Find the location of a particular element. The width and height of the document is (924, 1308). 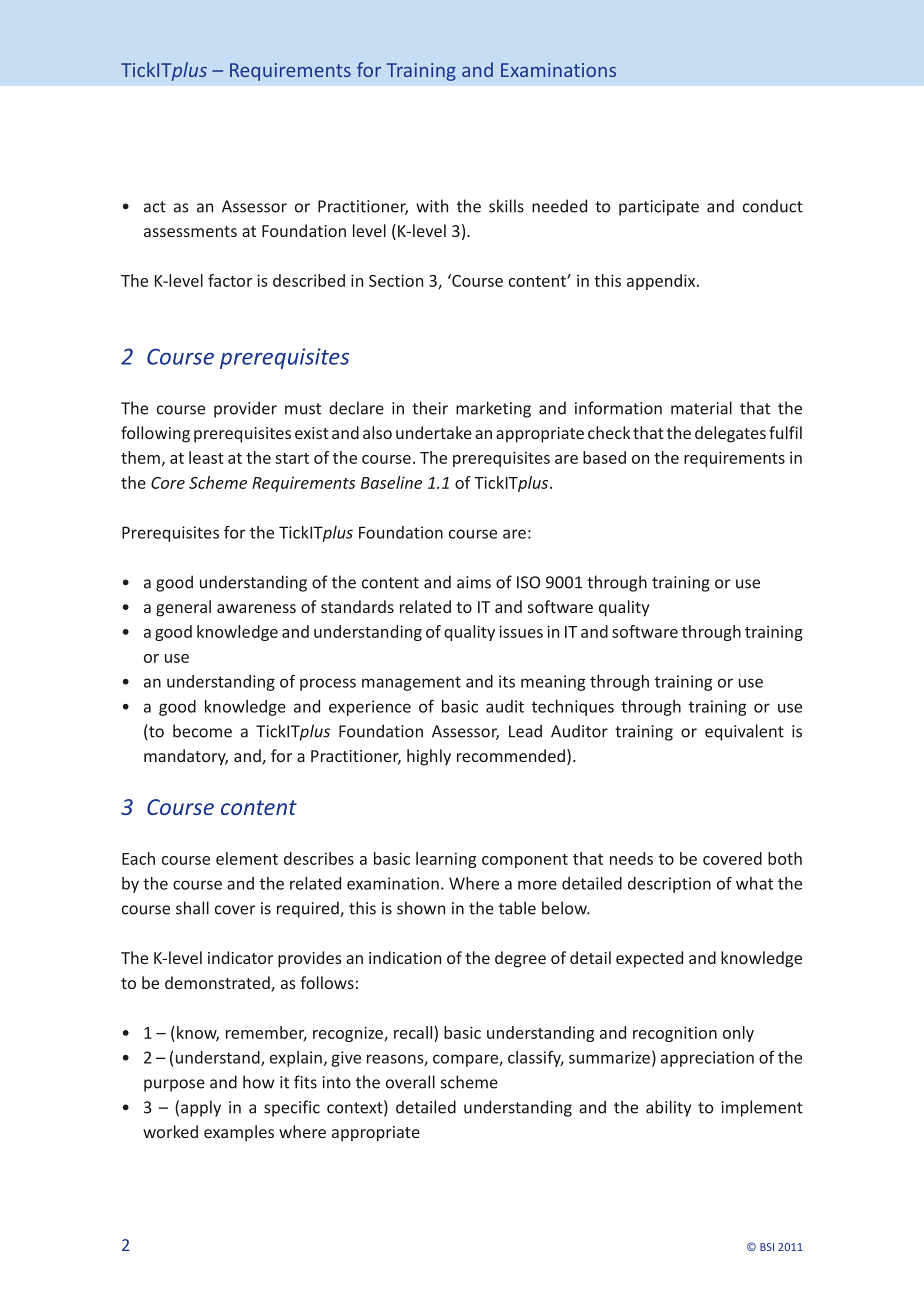

examples is located at coordinates (239, 1133).
